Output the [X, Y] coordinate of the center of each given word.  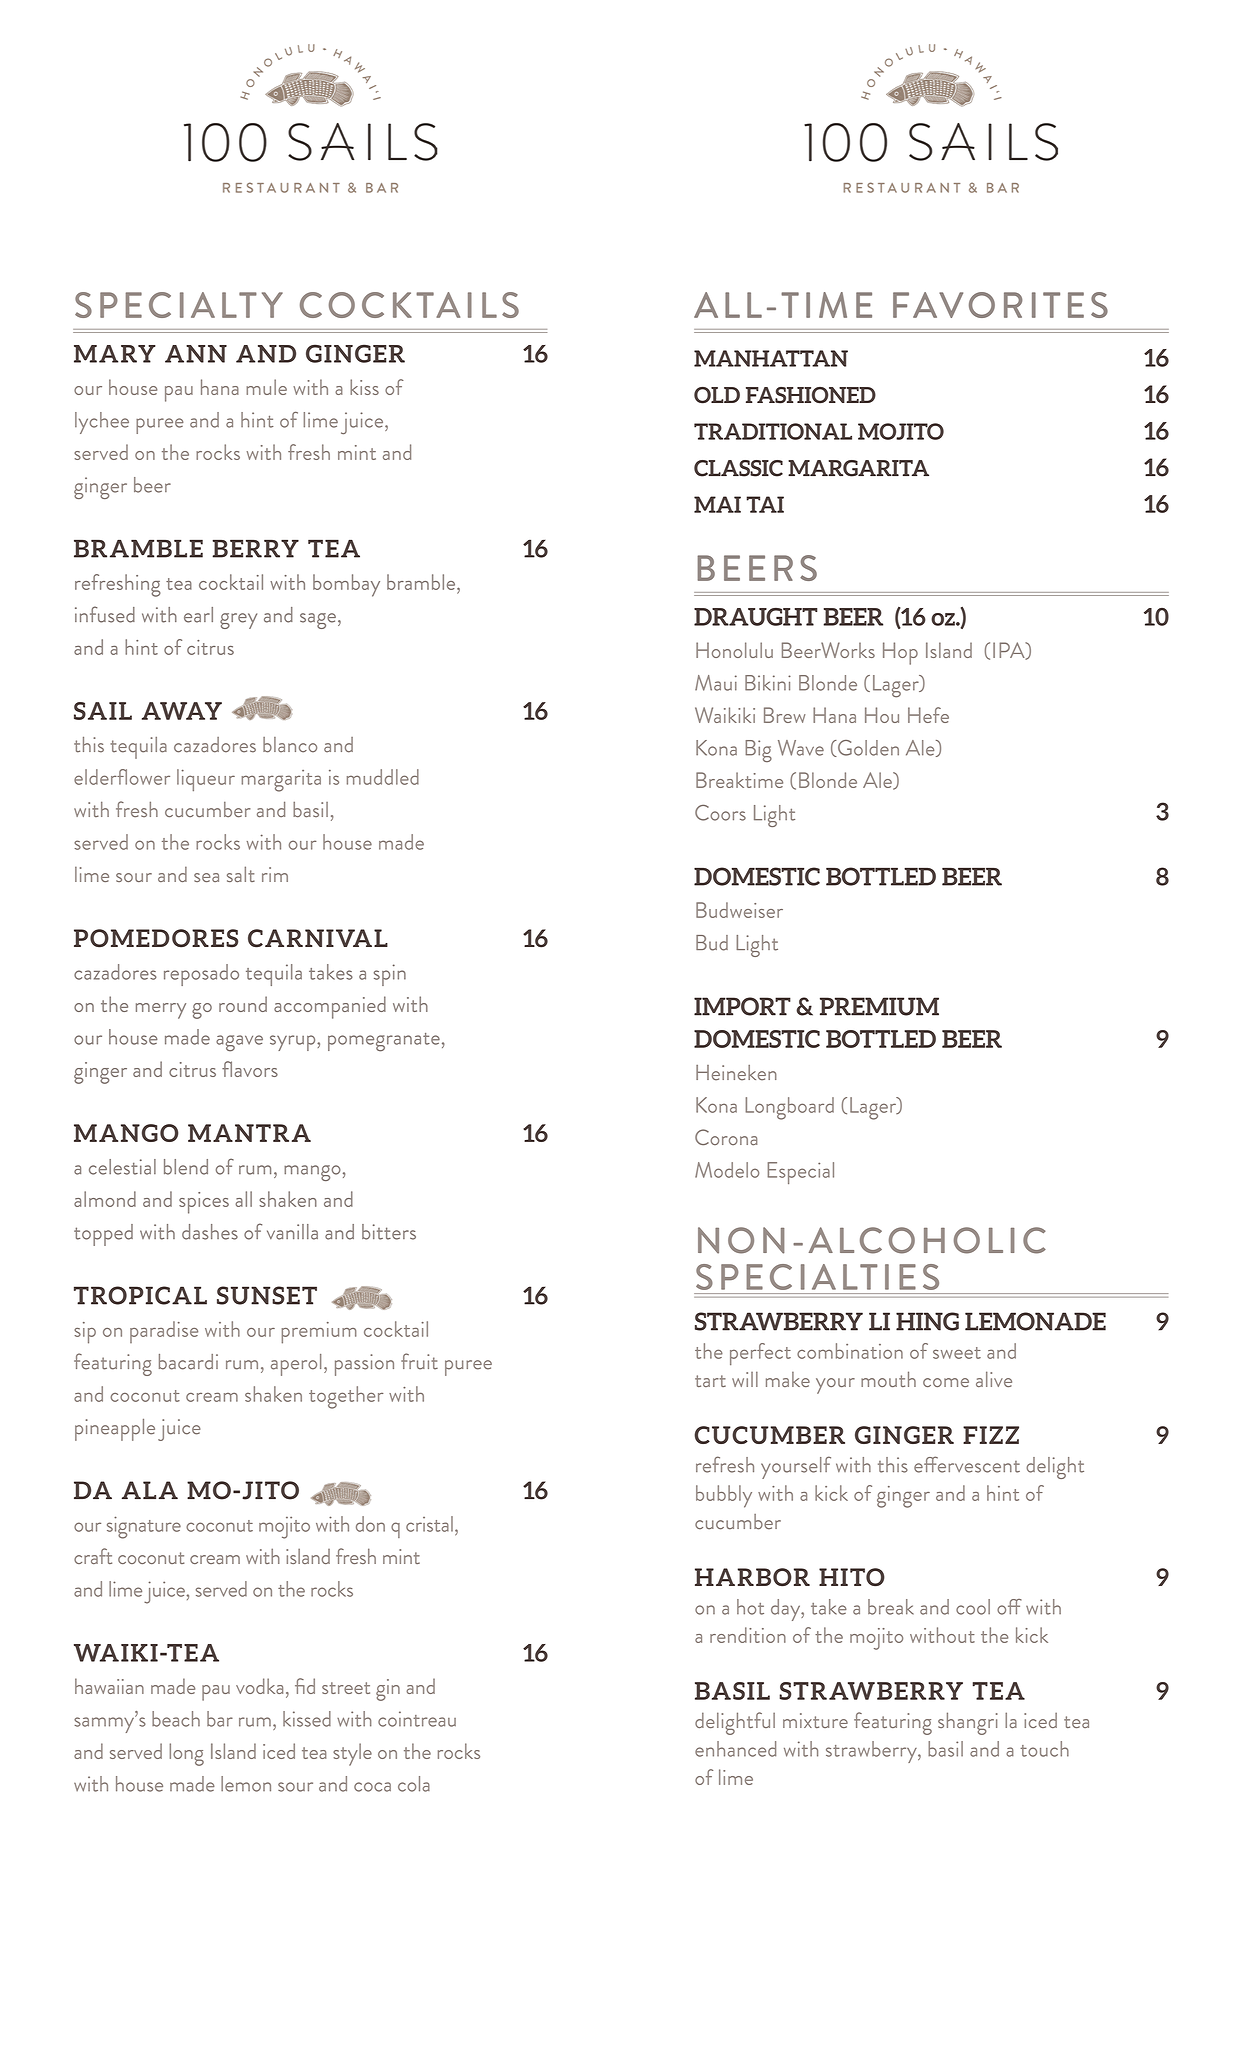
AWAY [182, 711]
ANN [196, 354]
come [946, 1382]
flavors [250, 1069]
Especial [800, 1173]
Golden [867, 748]
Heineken [736, 1073]
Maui [716, 683]
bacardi [188, 1362]
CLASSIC [738, 468]
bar [220, 1719]
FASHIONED [811, 395]
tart [710, 1381]
